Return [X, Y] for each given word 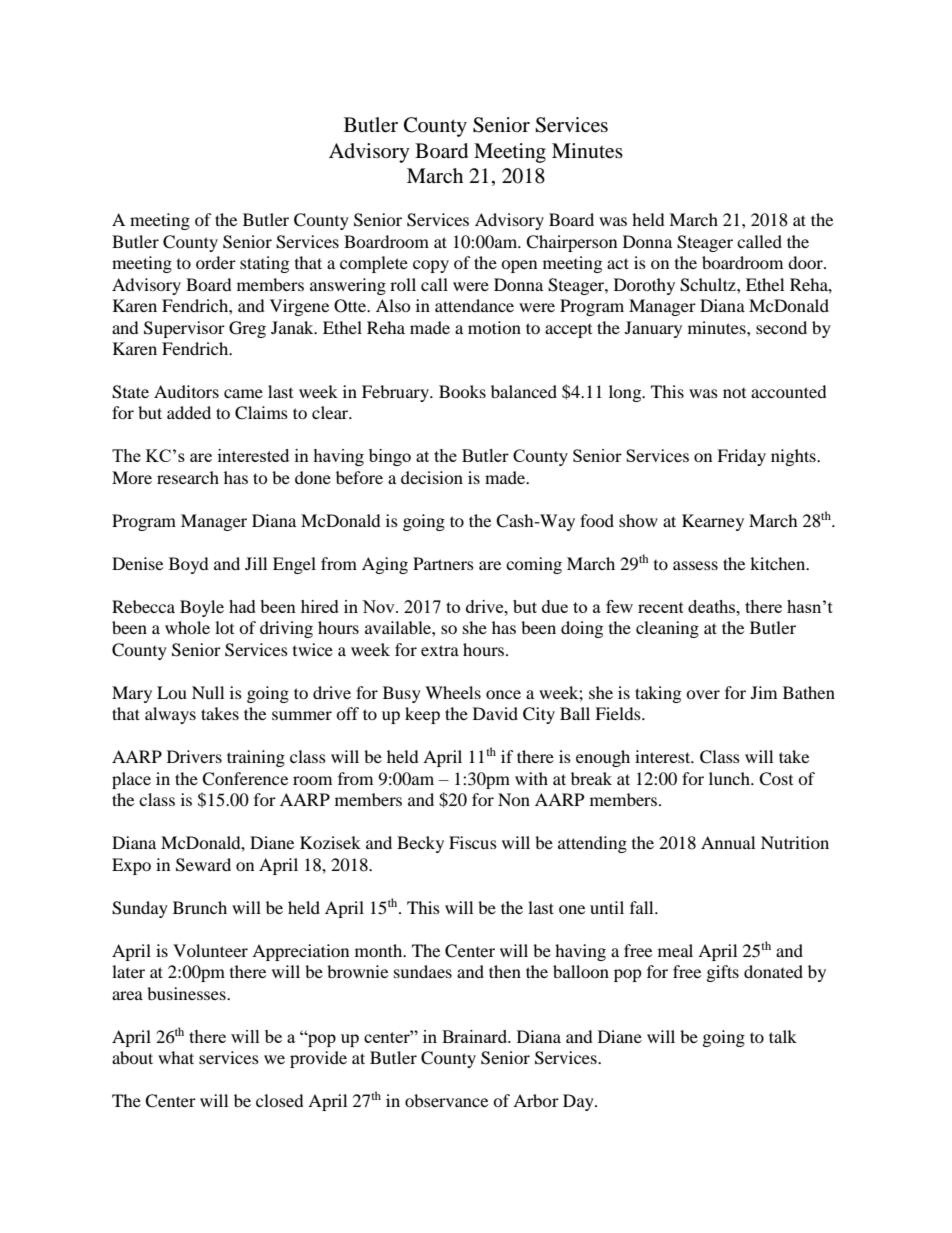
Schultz [709, 285]
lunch [730, 778]
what [176, 1057]
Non [514, 799]
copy [431, 266]
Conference [245, 779]
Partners [443, 563]
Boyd [189, 565]
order [216, 262]
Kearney [713, 522]
